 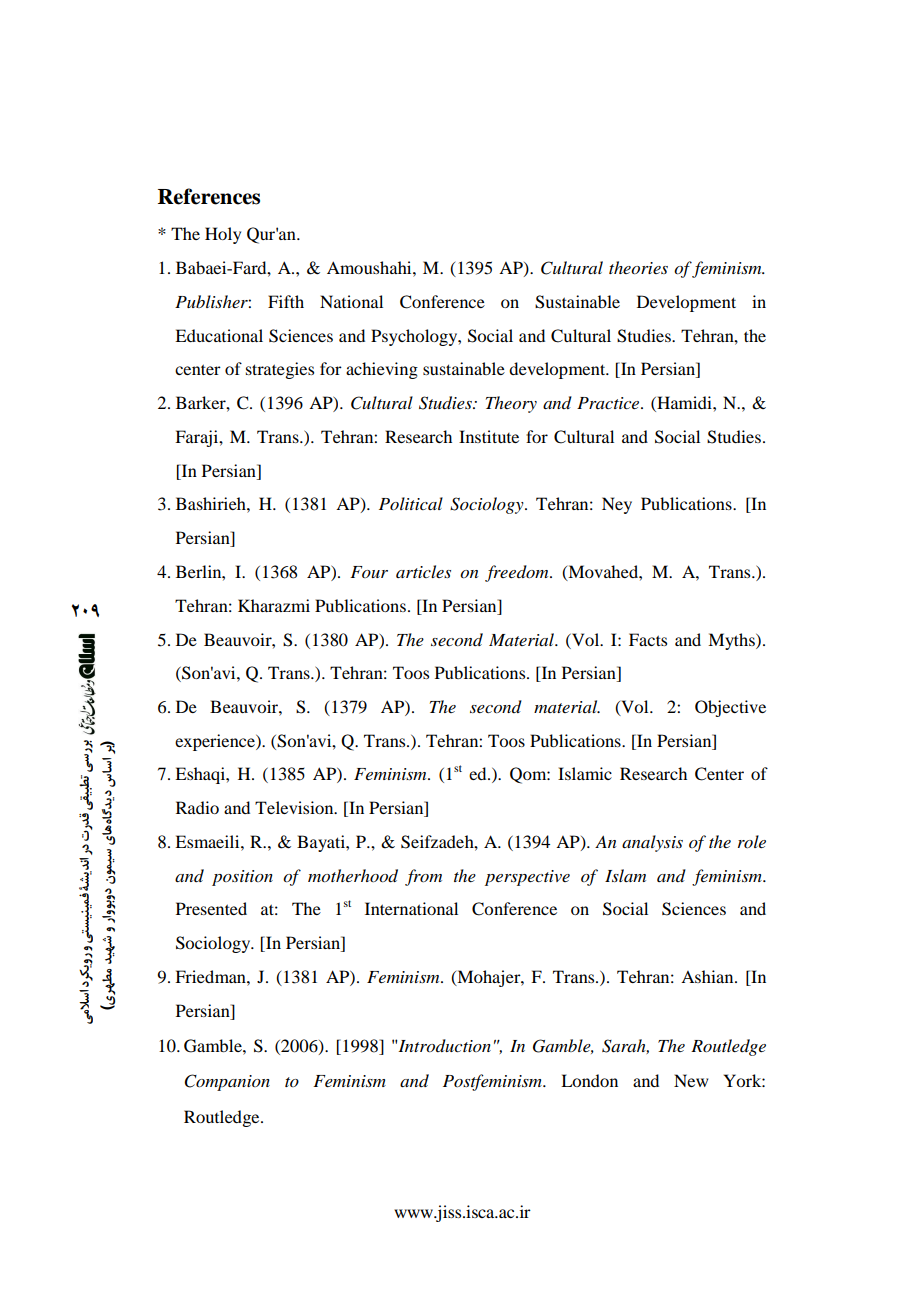 What do you see at coordinates (648, 639) in the document?
I see `Facts` at bounding box center [648, 639].
